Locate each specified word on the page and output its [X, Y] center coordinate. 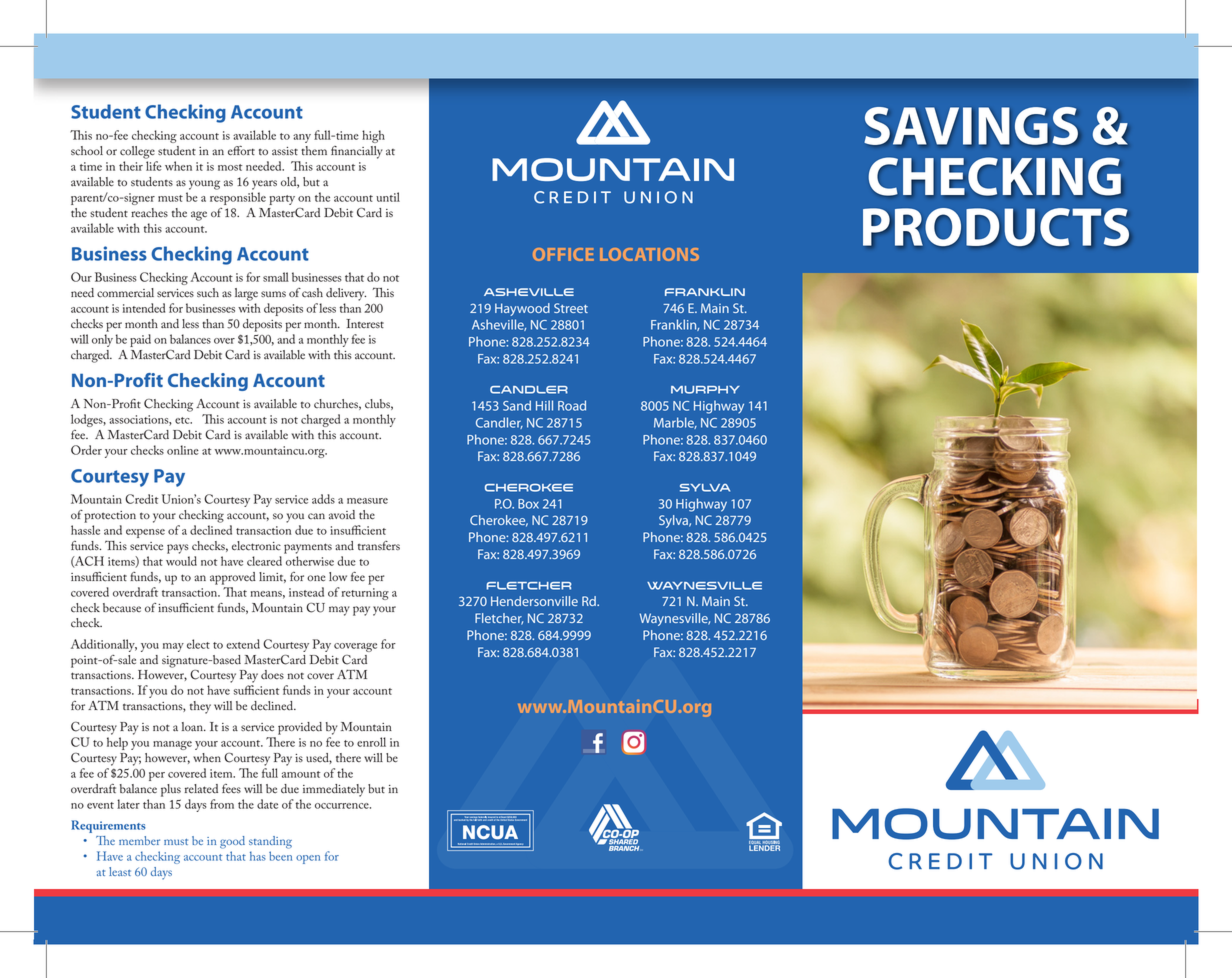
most [230, 167]
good [232, 842]
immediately [334, 790]
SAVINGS [971, 126]
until [388, 197]
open [308, 859]
